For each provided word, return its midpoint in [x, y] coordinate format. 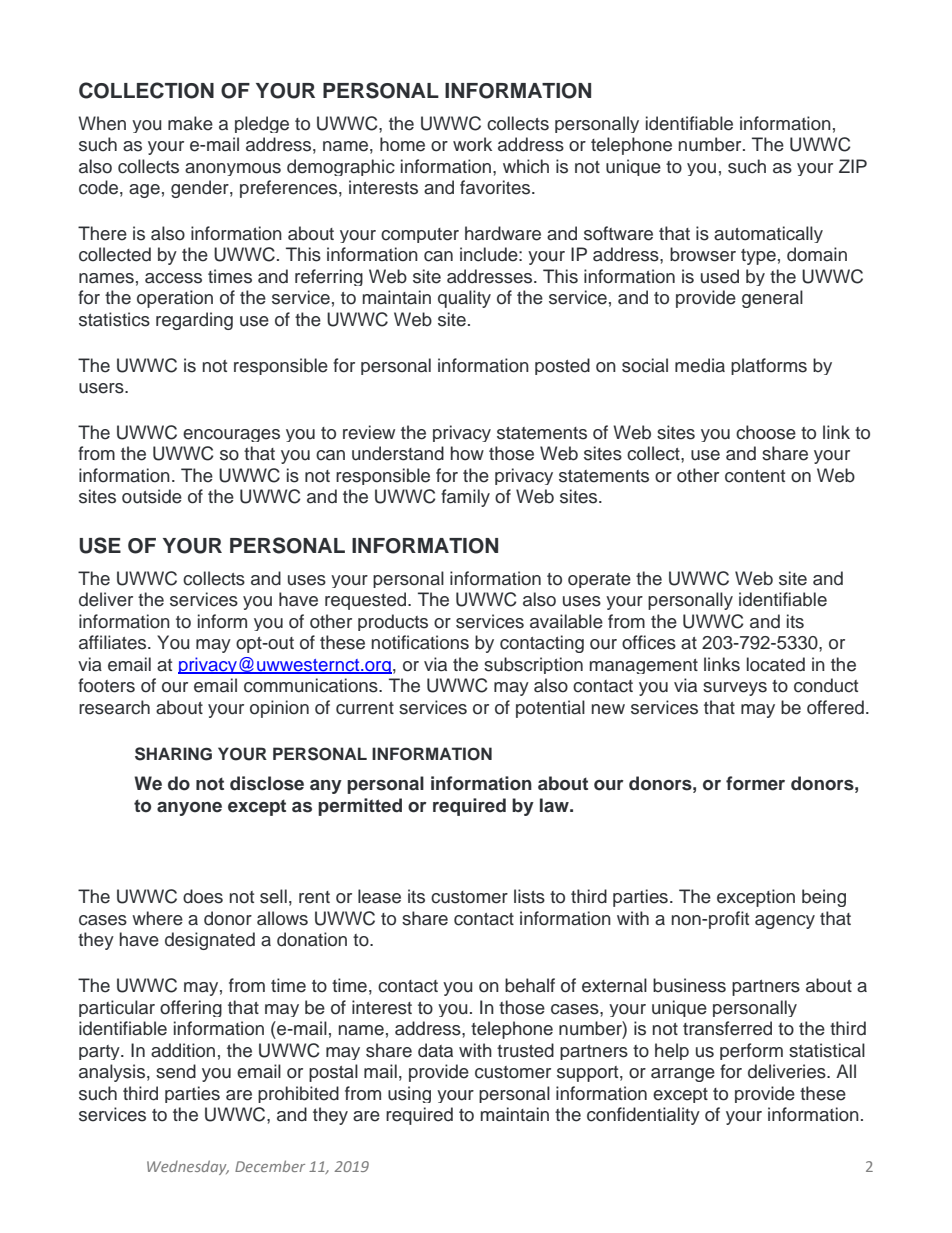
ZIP [853, 166]
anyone [189, 809]
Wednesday [188, 1167]
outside [152, 496]
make [190, 123]
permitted [360, 807]
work [472, 144]
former [755, 783]
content [755, 476]
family [465, 498]
